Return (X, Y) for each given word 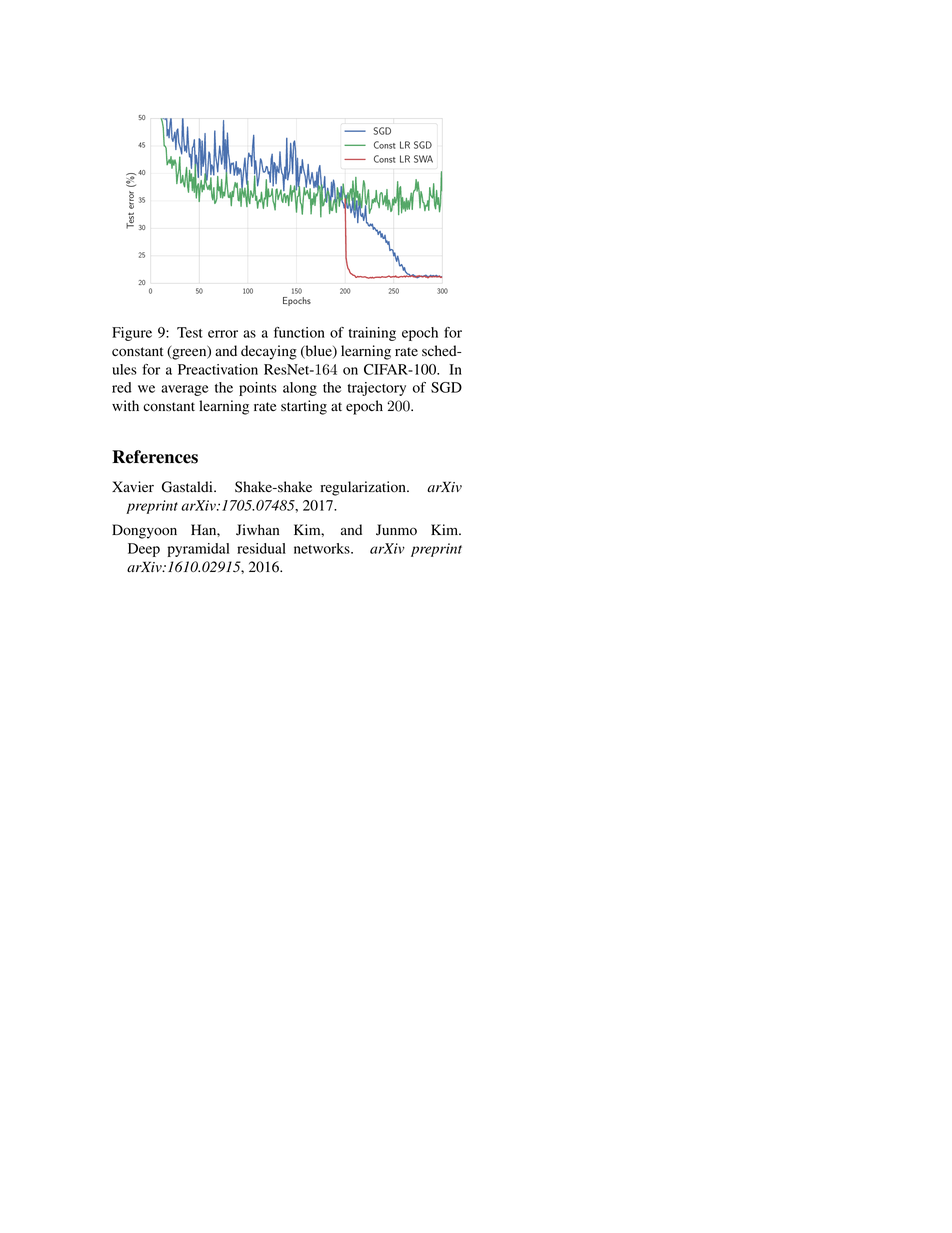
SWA (423, 159)
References (155, 457)
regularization (364, 488)
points (258, 389)
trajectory (377, 389)
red (121, 387)
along (300, 389)
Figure (132, 334)
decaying (269, 352)
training (372, 334)
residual (261, 548)
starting (304, 407)
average (185, 390)
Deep (144, 550)
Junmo (396, 530)
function (299, 332)
